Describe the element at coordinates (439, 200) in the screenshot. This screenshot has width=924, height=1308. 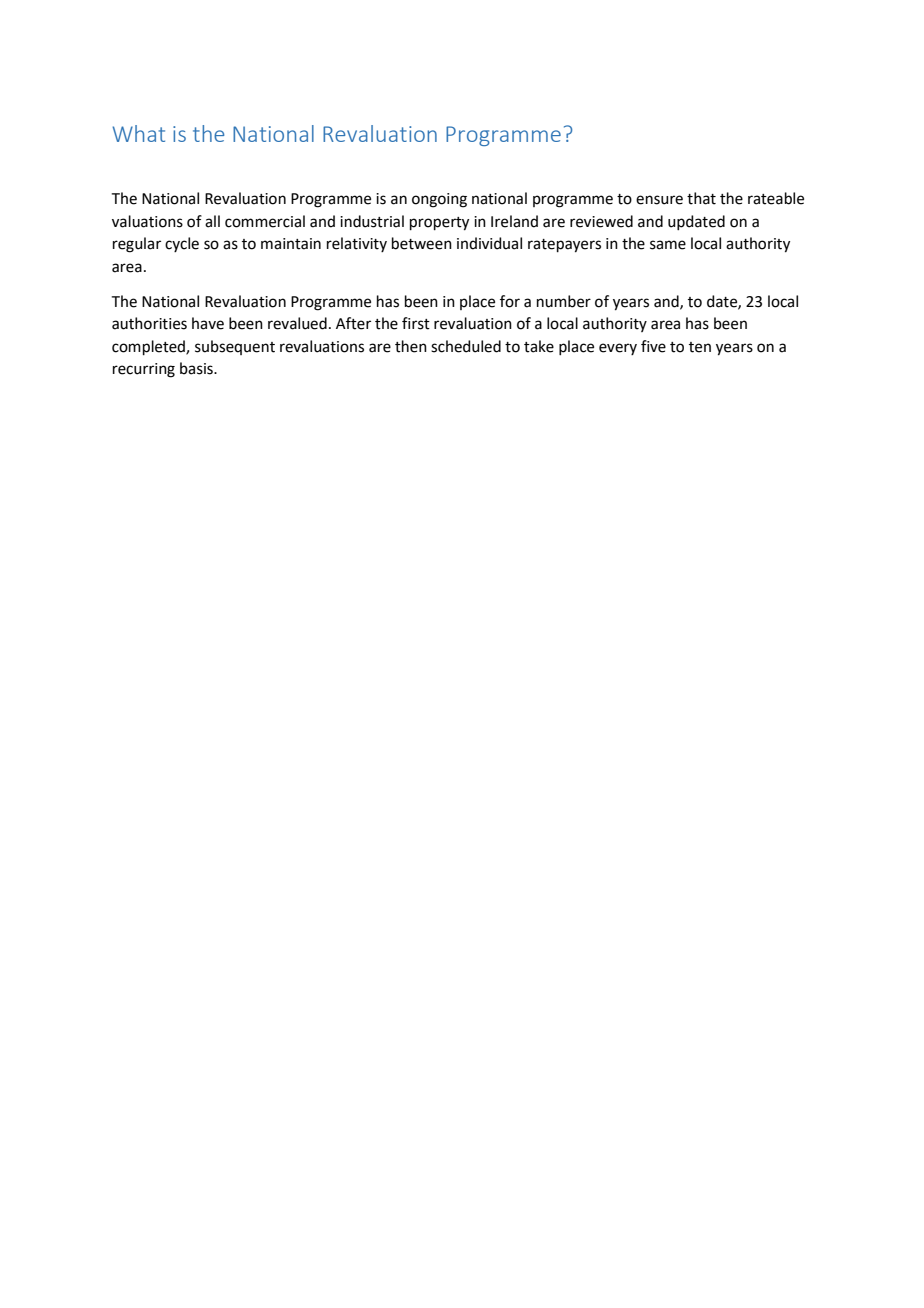
I see `ongoing` at that location.
